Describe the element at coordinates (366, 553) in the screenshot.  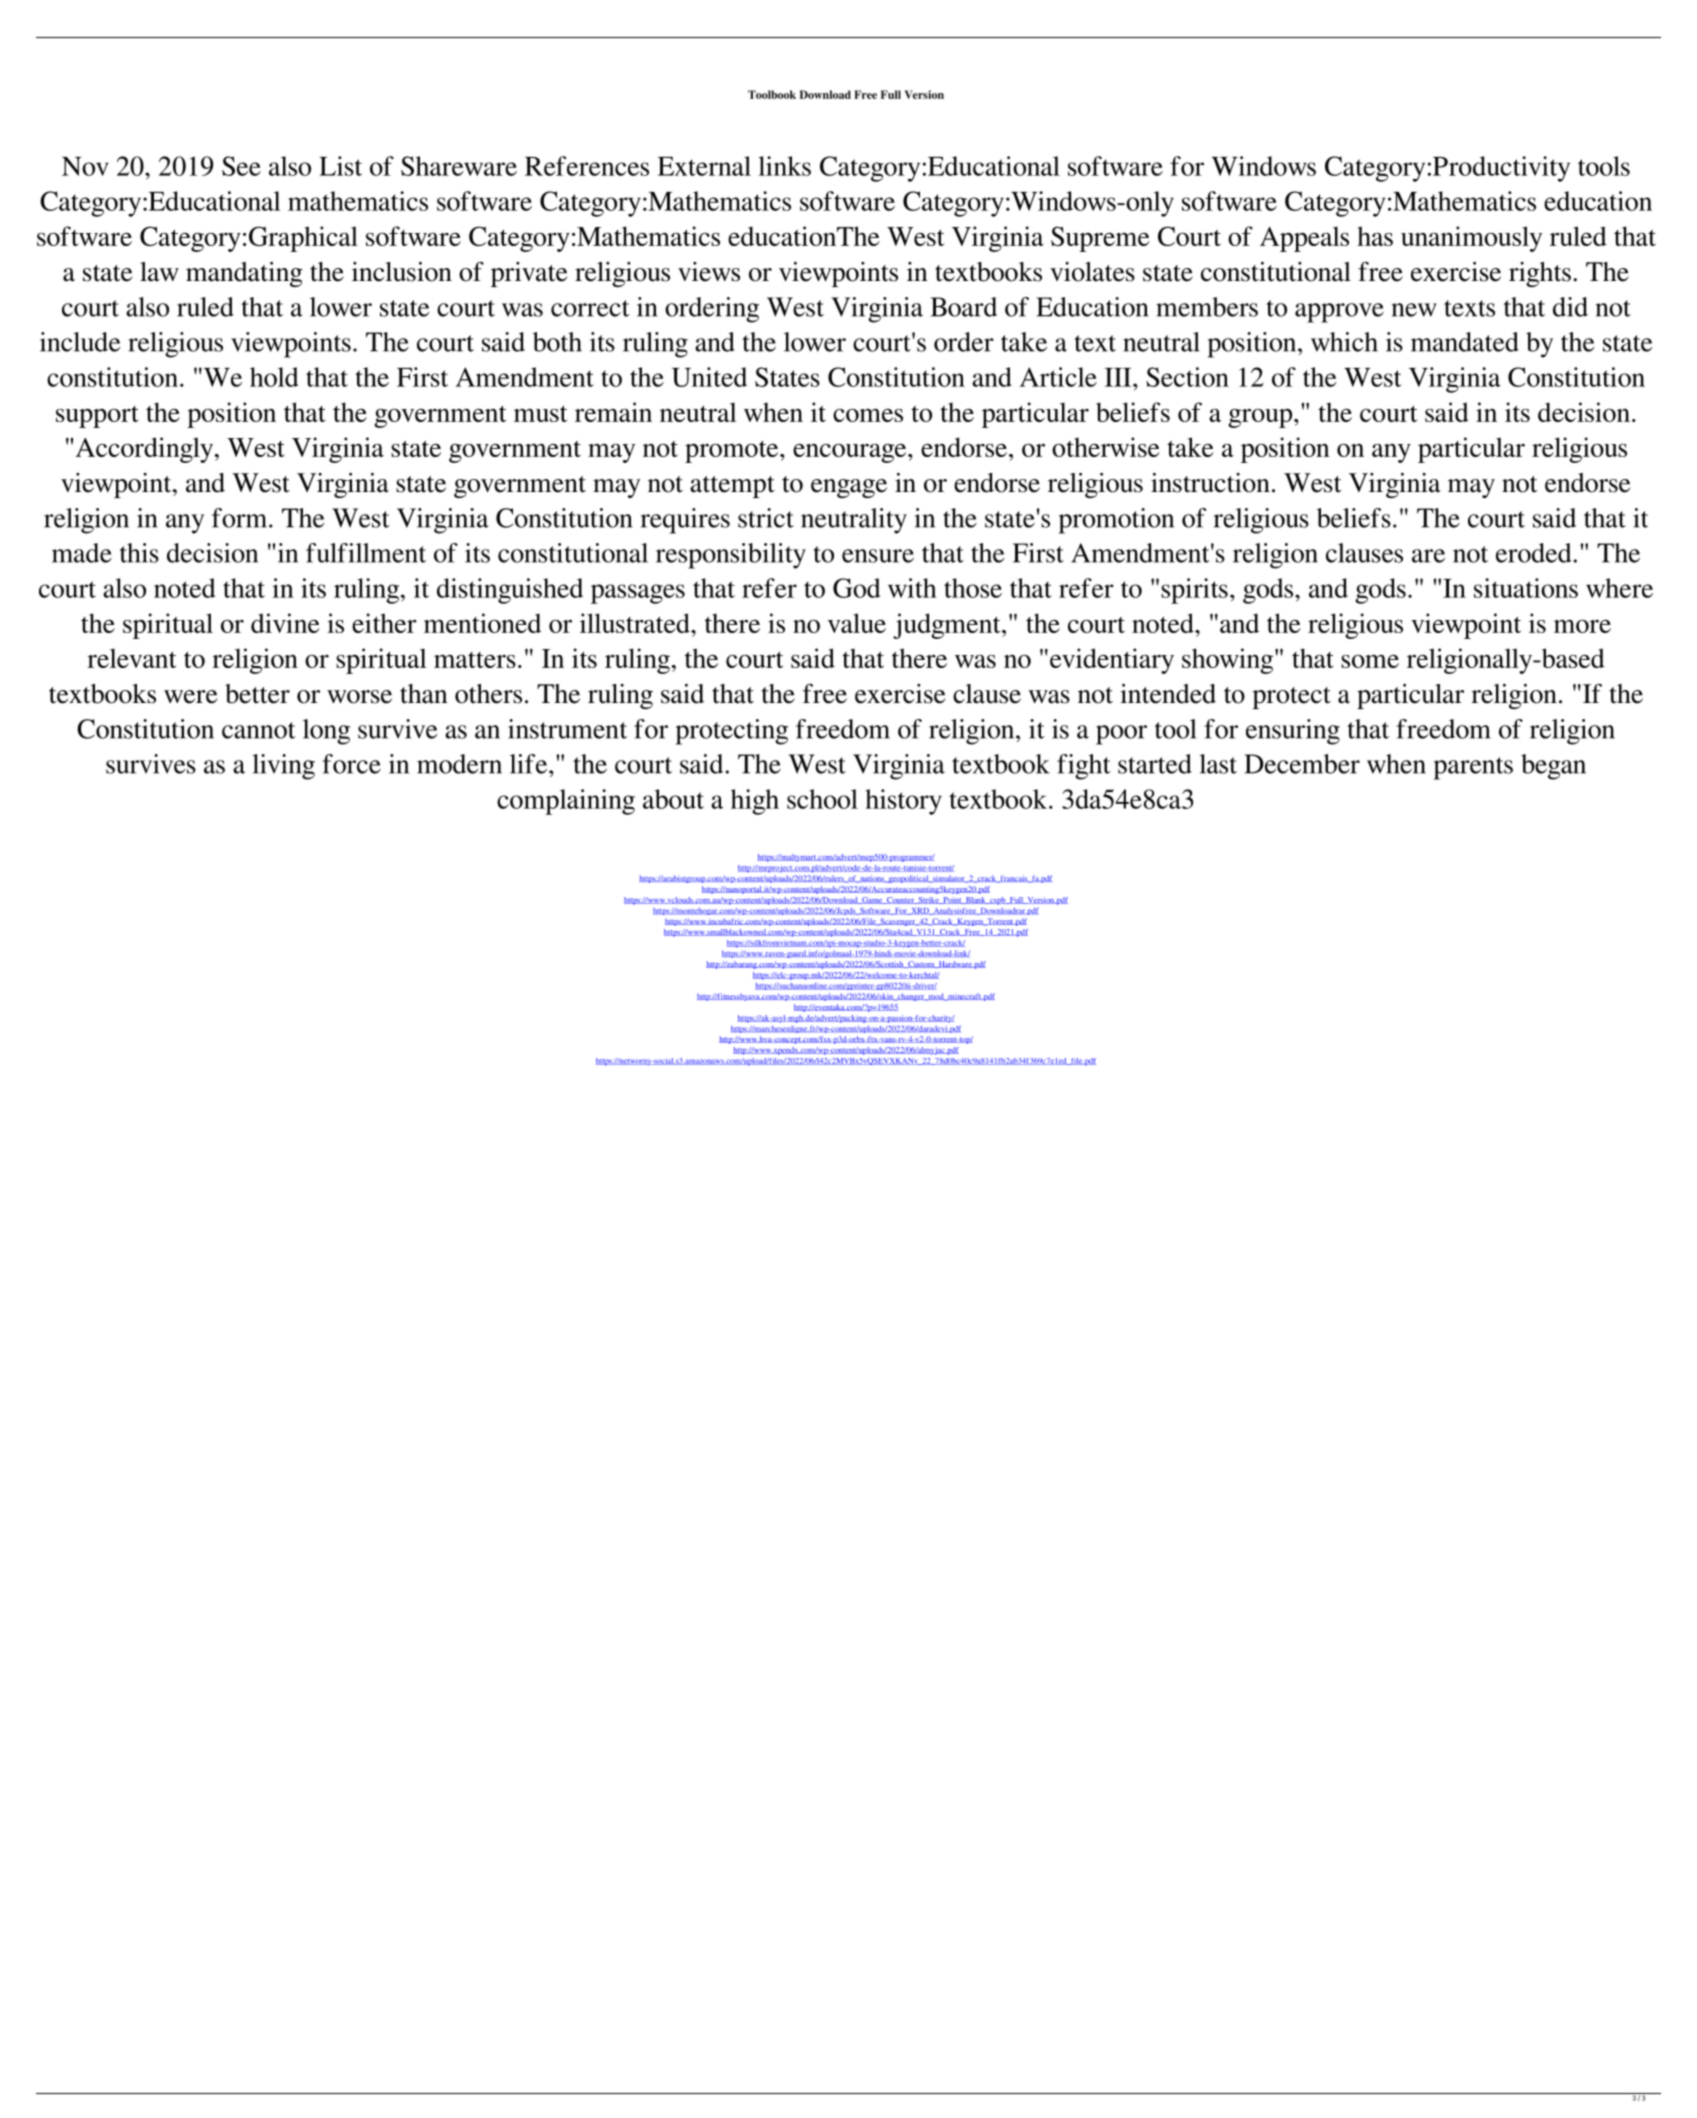
I see `fulfillment` at that location.
